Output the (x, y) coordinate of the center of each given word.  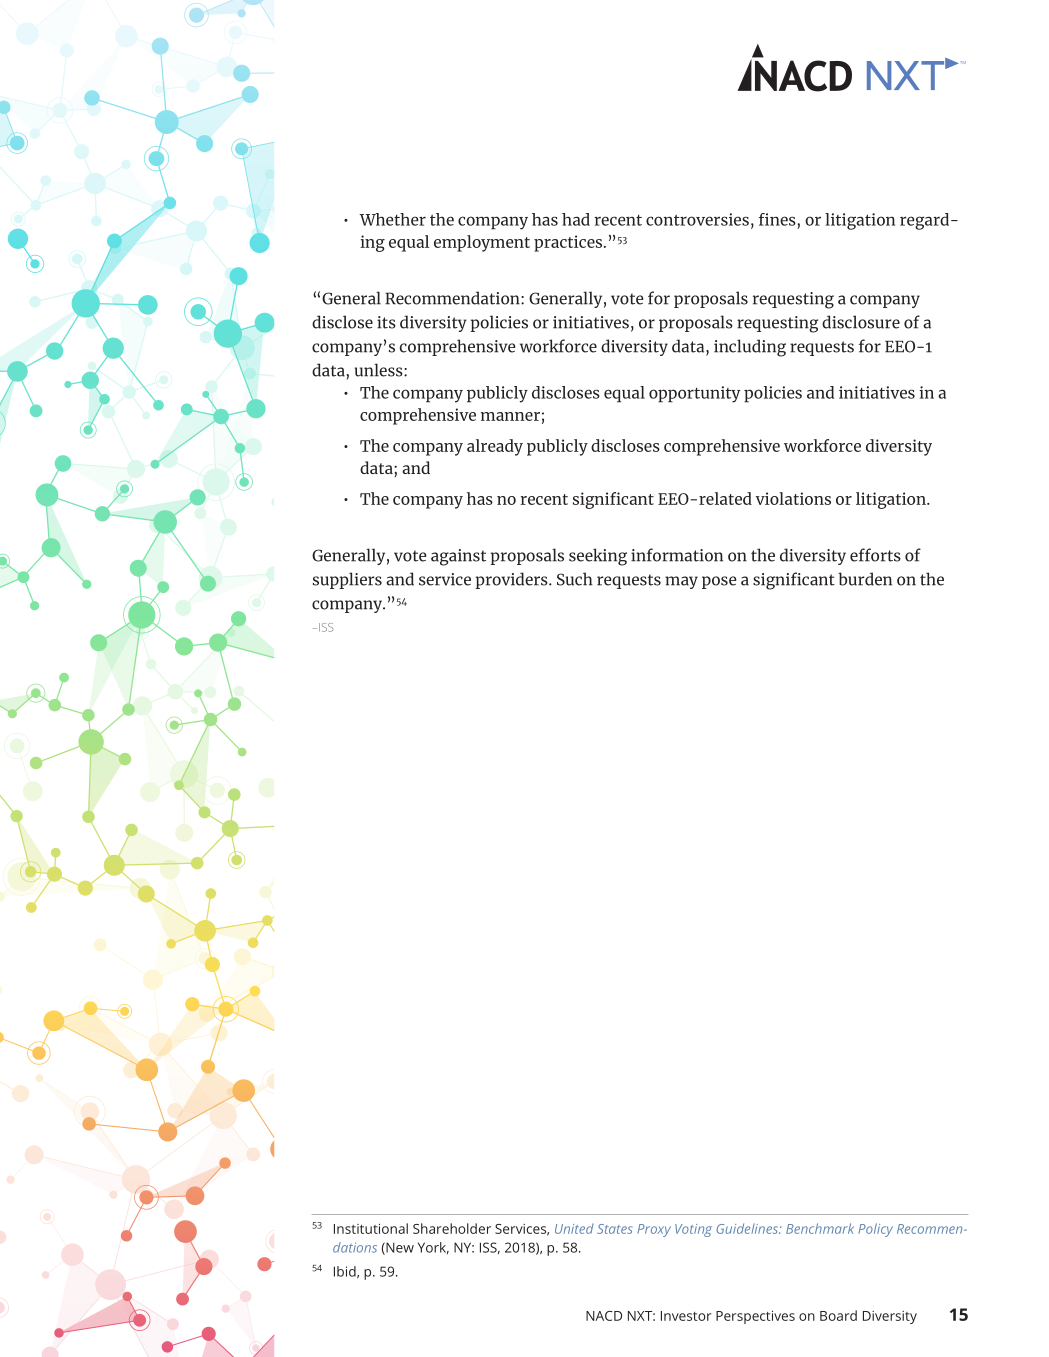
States (614, 1229)
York (433, 1248)
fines (777, 219)
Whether (392, 219)
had (576, 219)
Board (838, 1315)
